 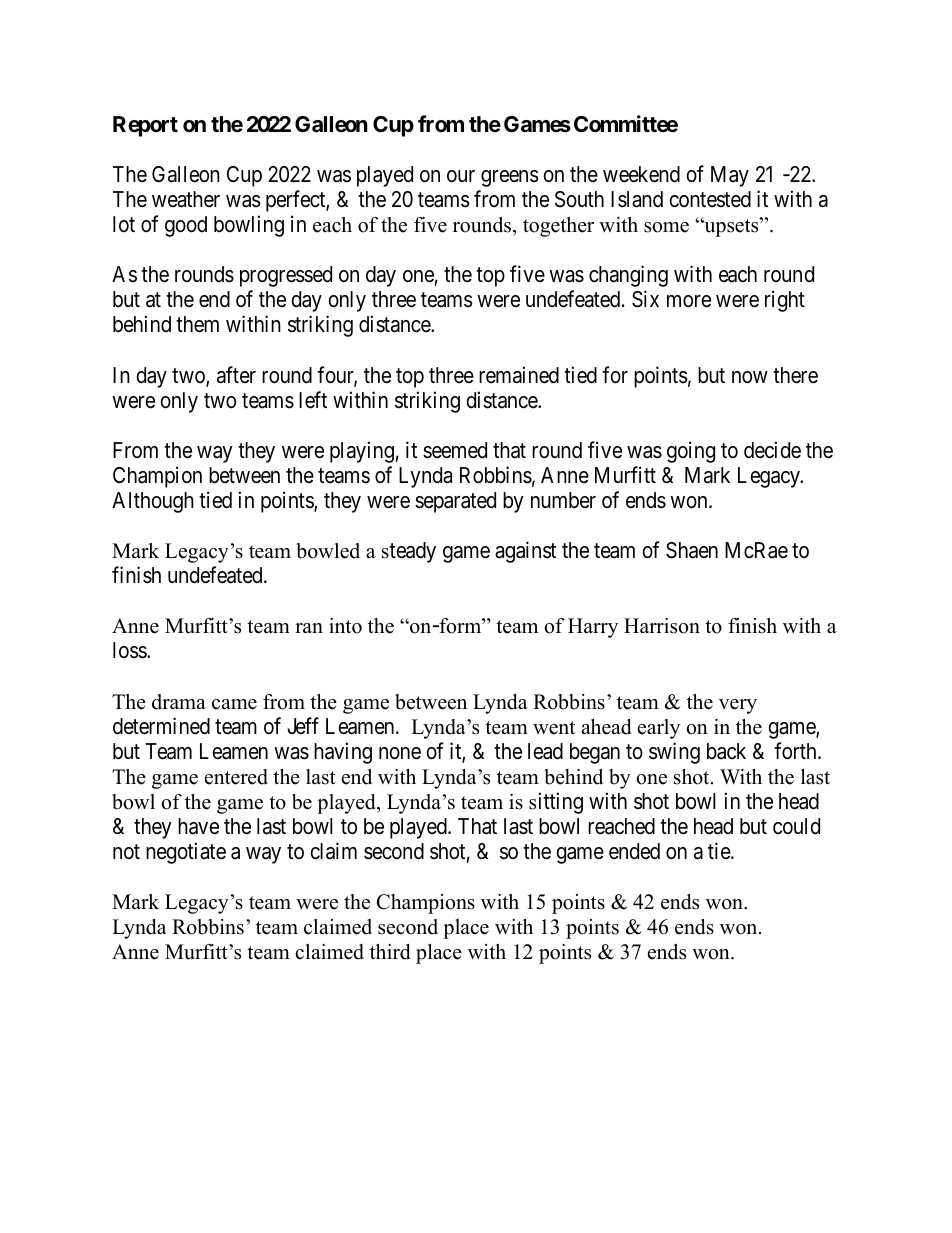 I want to click on remained, so click(x=519, y=375).
